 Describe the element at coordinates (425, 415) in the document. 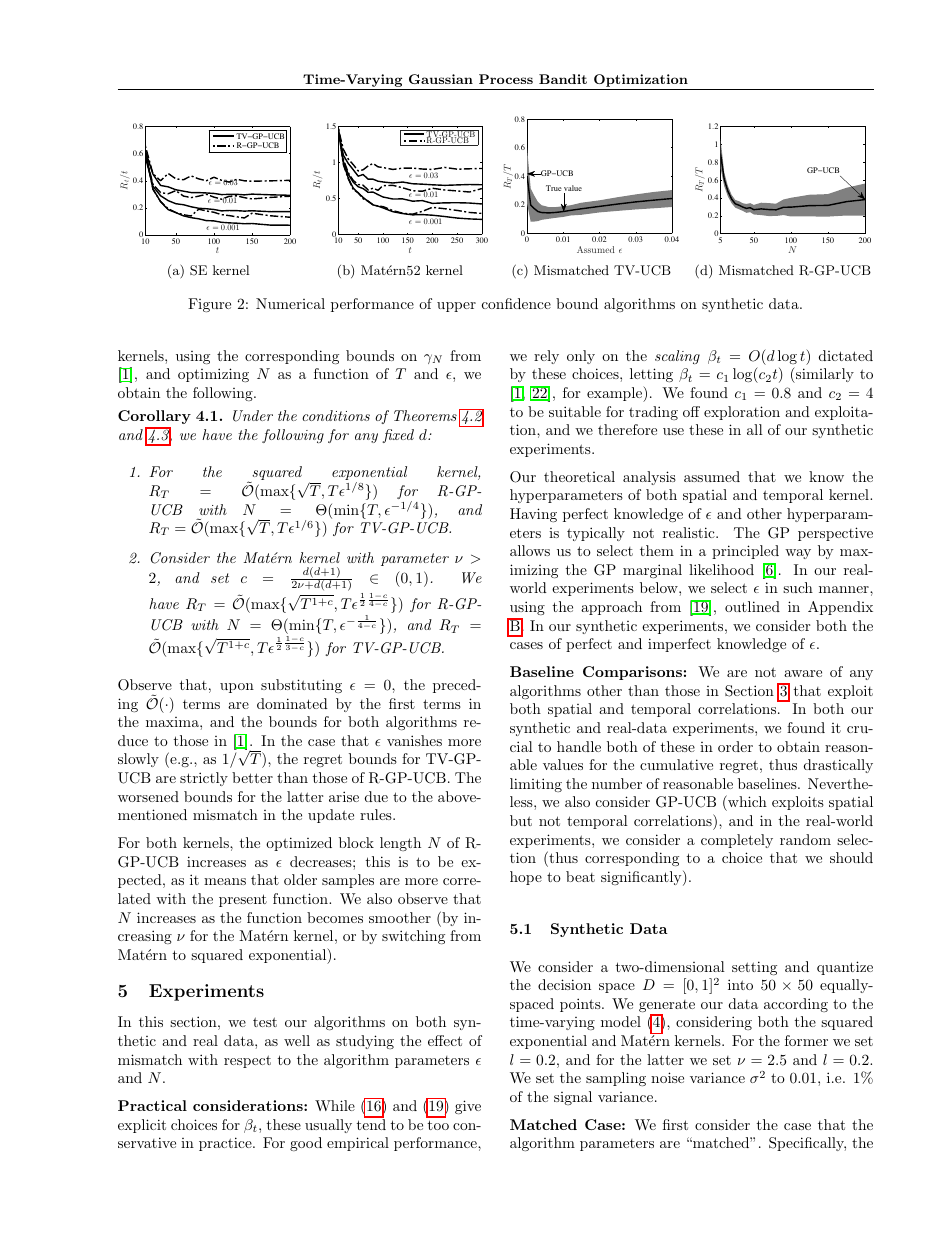

I see `Theorems` at that location.
